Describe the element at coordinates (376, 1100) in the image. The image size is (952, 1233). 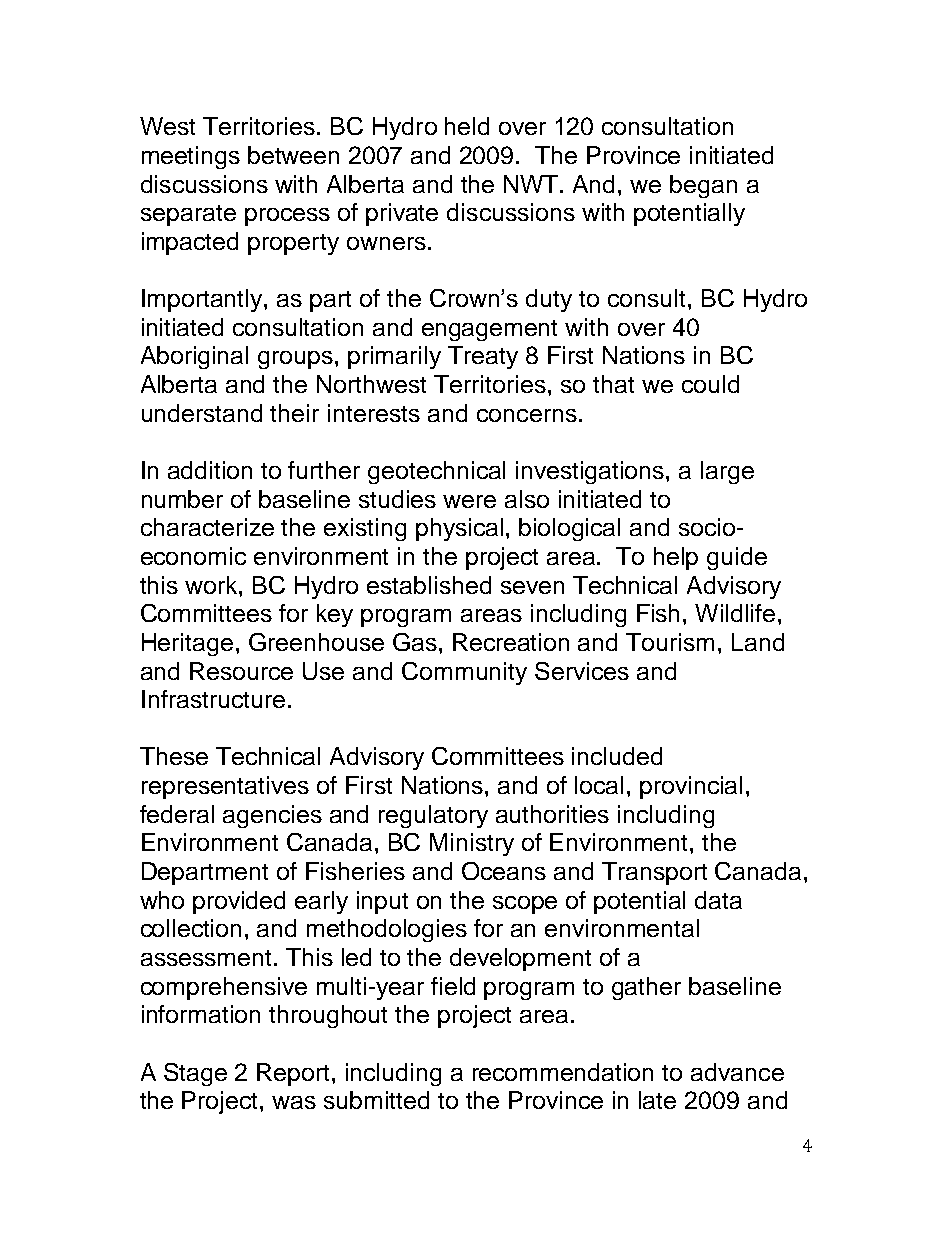
I see `submitted` at that location.
